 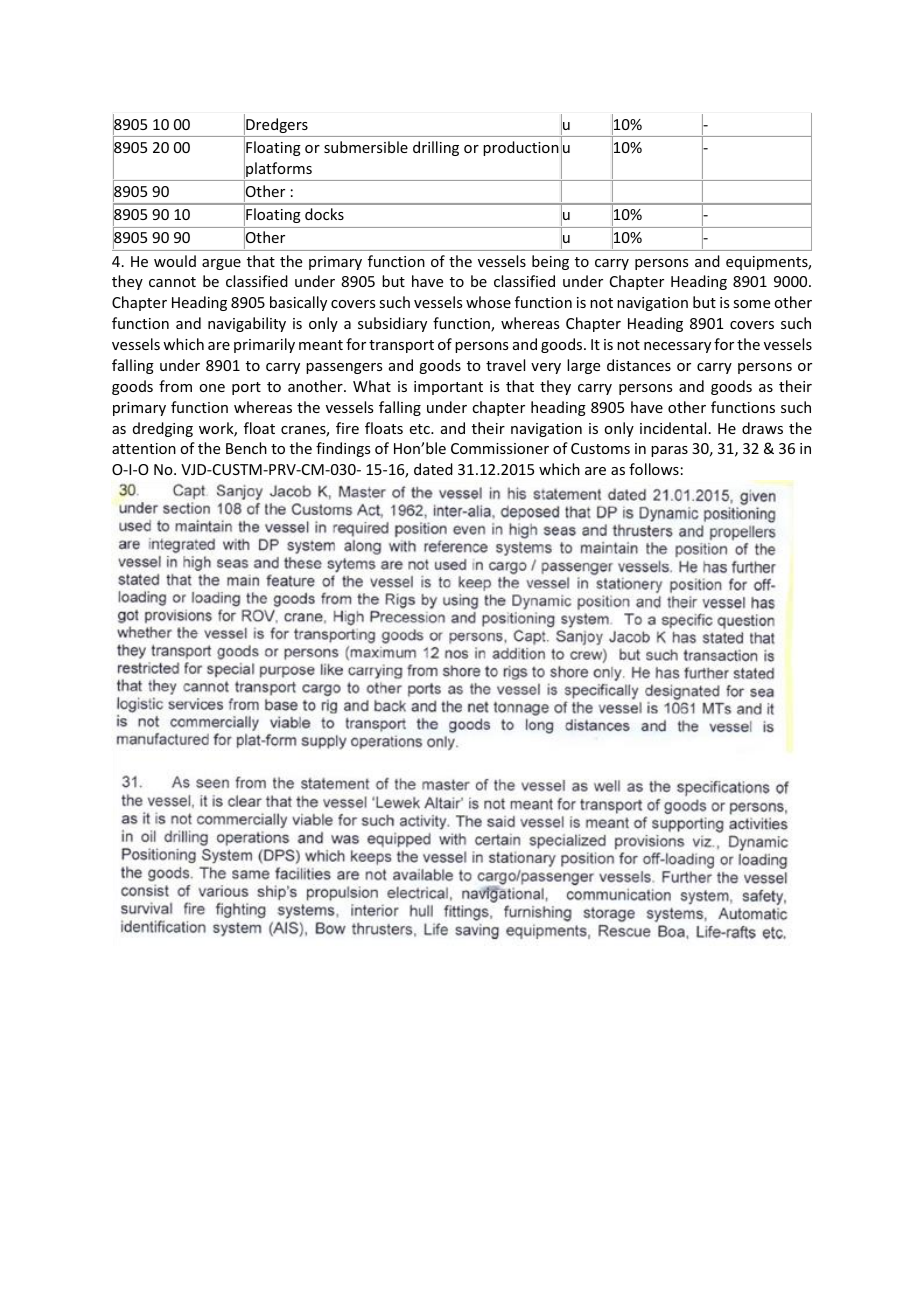 I want to click on production, so click(x=521, y=148).
